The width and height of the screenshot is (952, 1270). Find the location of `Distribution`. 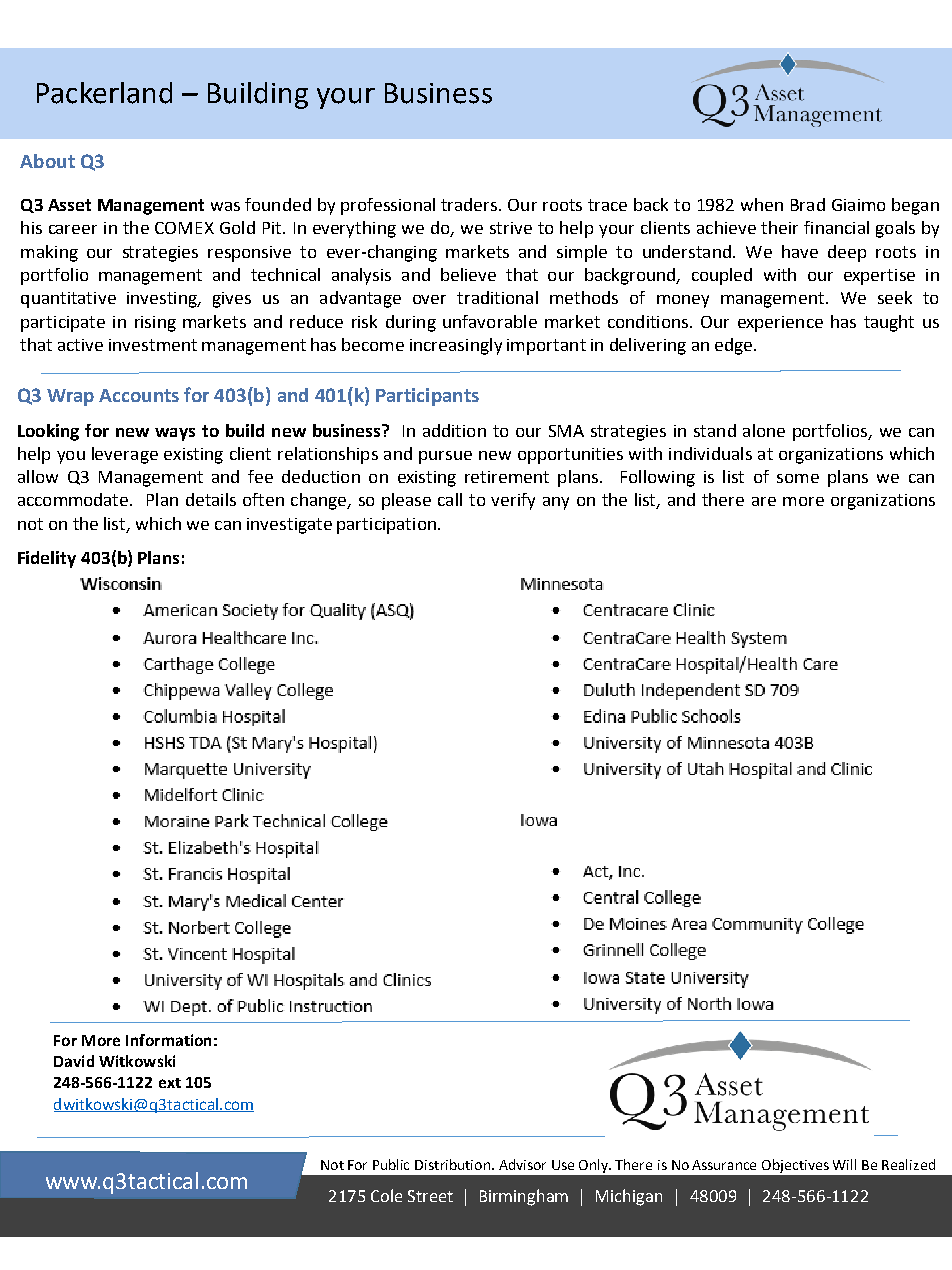

Distribution is located at coordinates (452, 1164).
